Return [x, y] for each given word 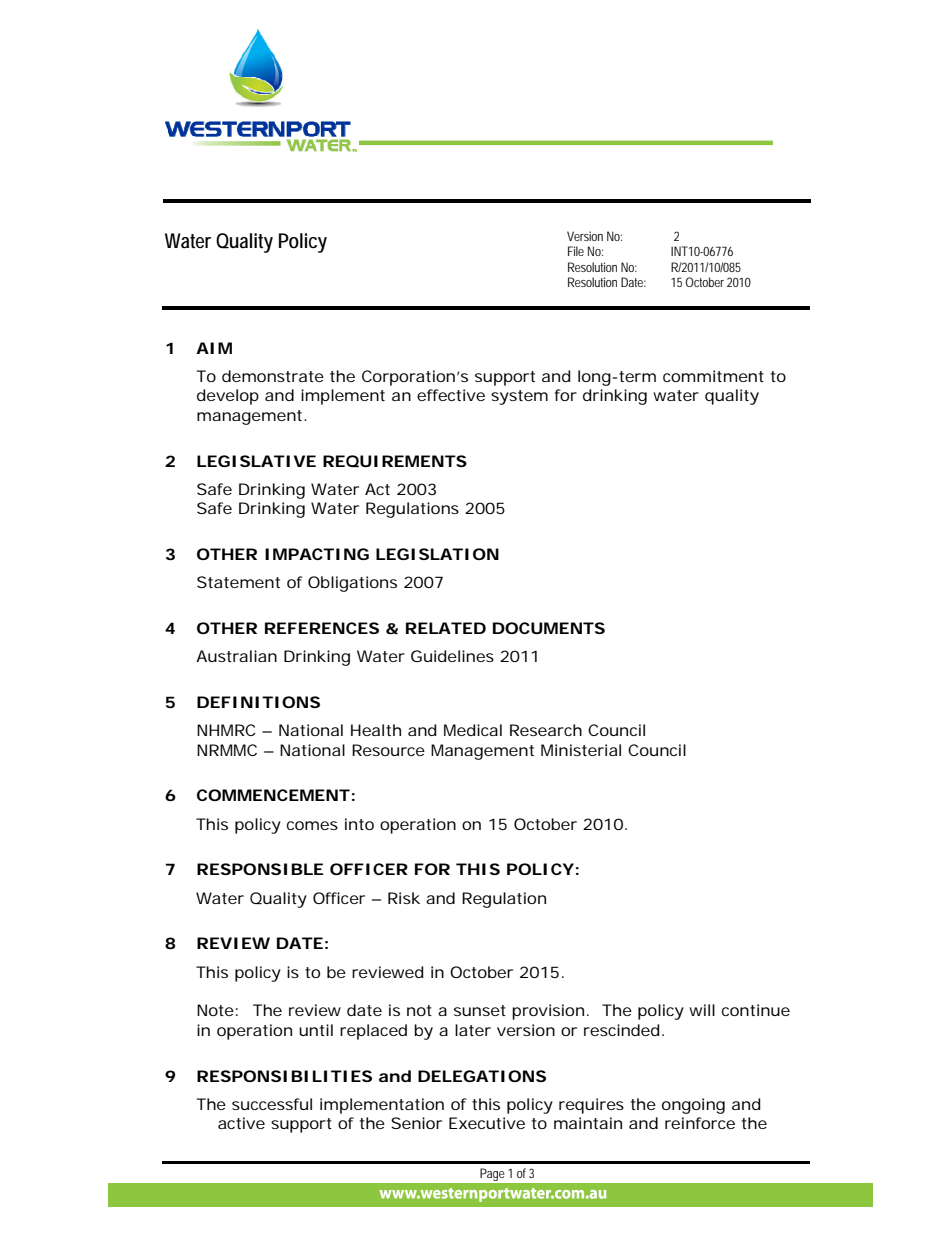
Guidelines [452, 656]
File [576, 251]
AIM [214, 348]
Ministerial [581, 750]
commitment [713, 376]
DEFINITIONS [258, 702]
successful [272, 1104]
